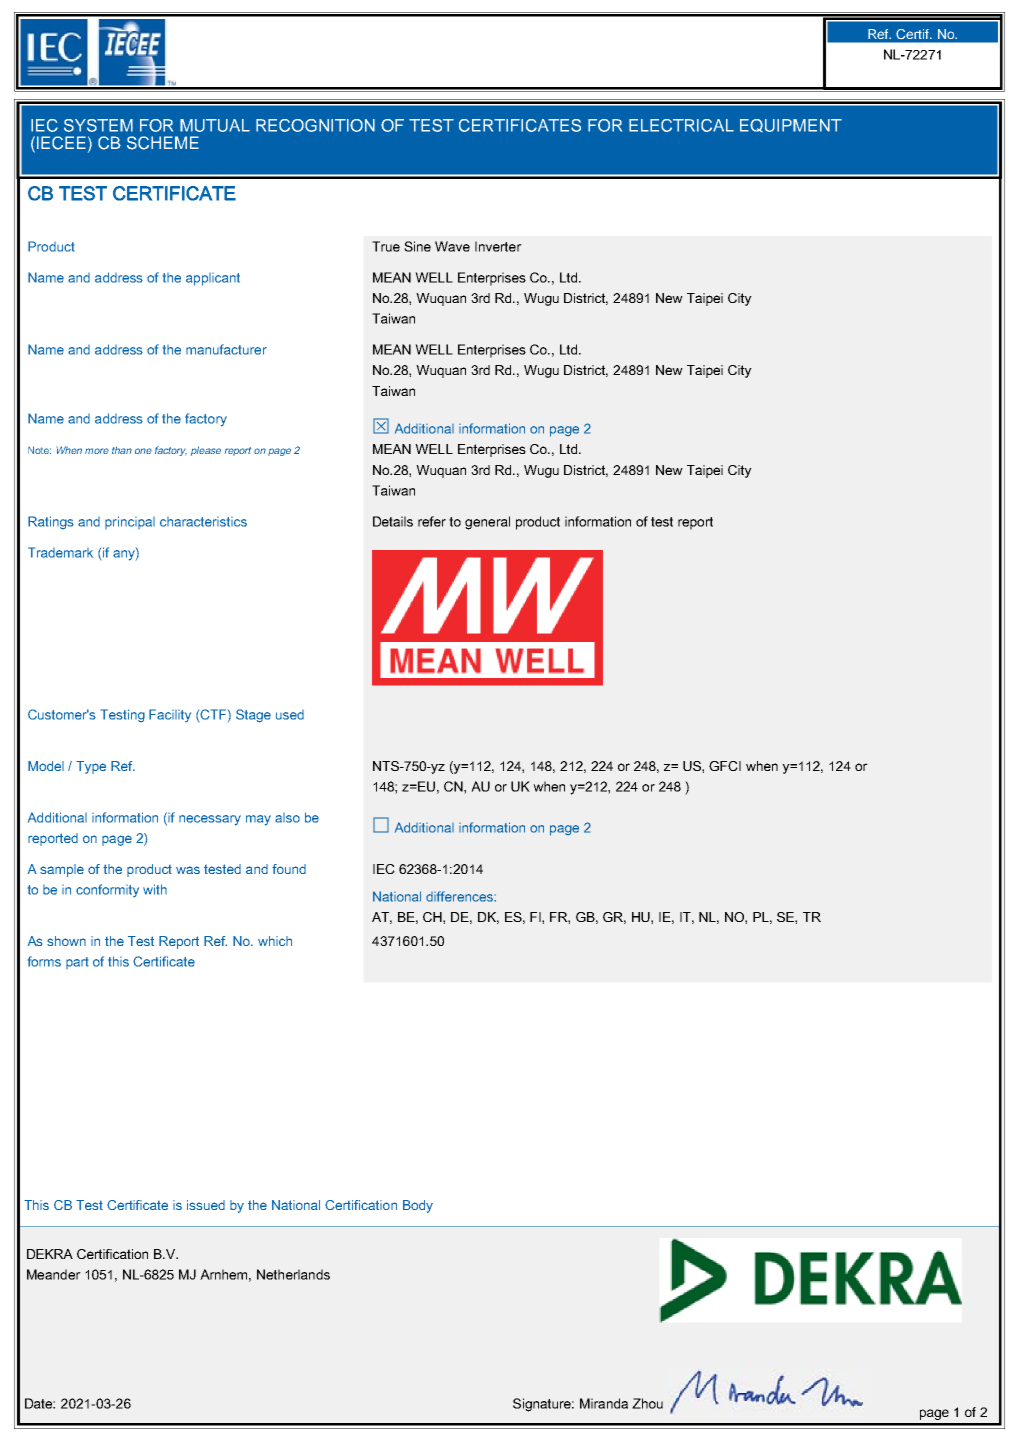  I want to click on SCHEME, so click(163, 143).
